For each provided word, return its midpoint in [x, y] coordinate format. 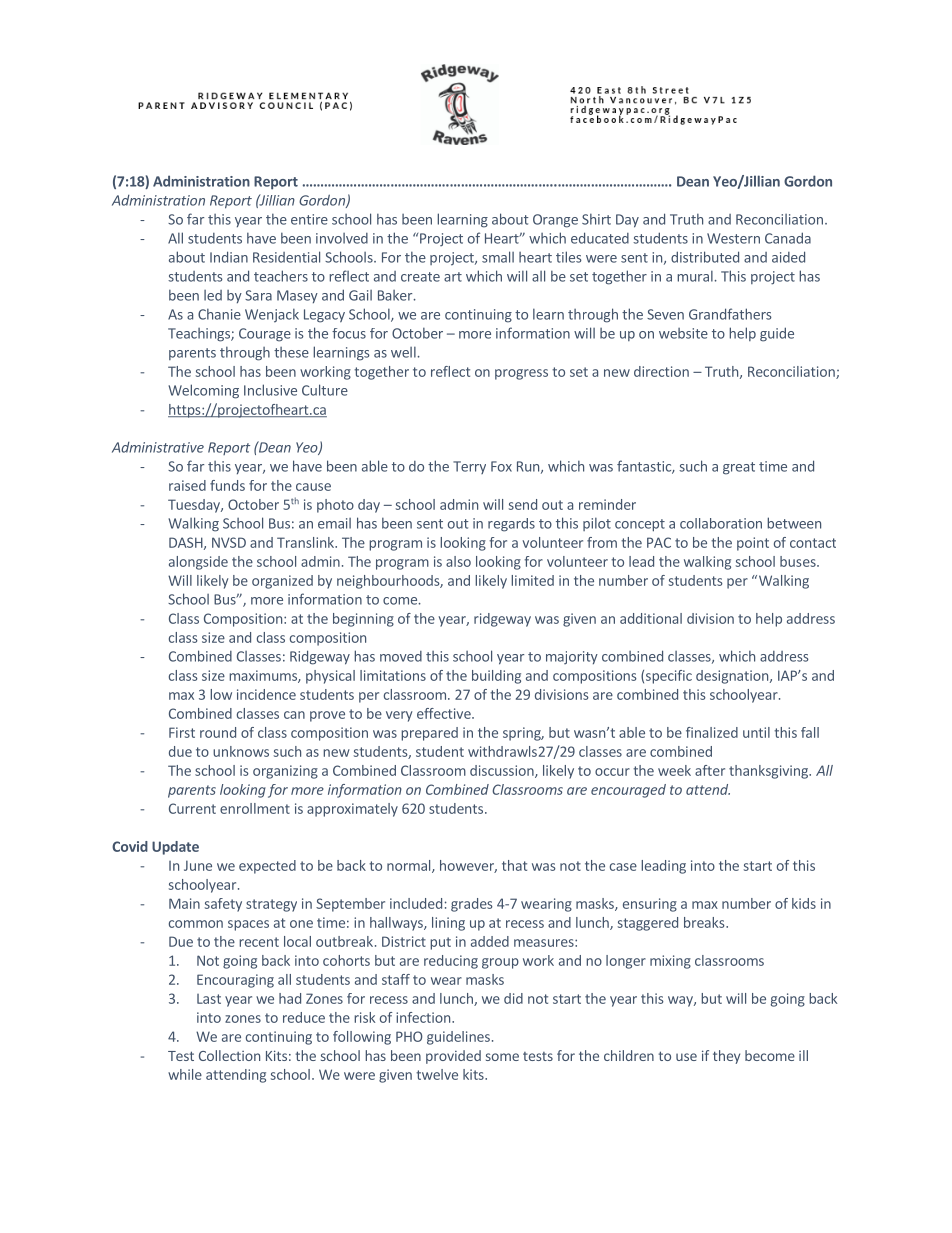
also [458, 561]
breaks [705, 922]
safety [223, 905]
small [498, 257]
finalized [712, 732]
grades [472, 905]
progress [521, 374]
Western [733, 238]
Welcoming [203, 391]
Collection [229, 1055]
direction [661, 371]
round [218, 732]
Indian [229, 257]
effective [445, 713]
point [753, 544]
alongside [198, 563]
